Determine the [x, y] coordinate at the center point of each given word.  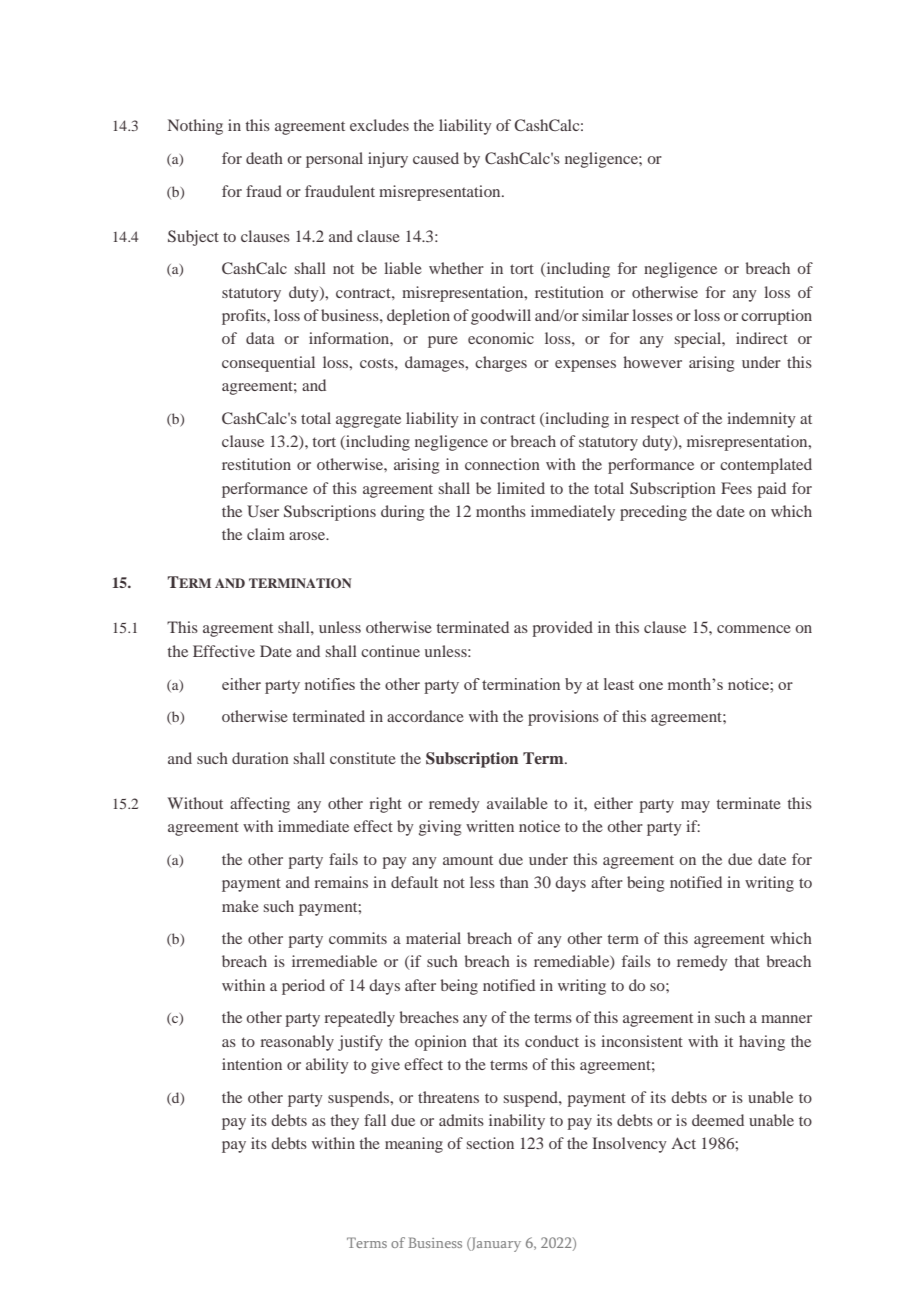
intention [252, 1064]
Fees [736, 488]
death [264, 158]
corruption [776, 317]
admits [461, 1120]
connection [502, 464]
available [517, 803]
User [263, 511]
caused [436, 158]
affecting [260, 805]
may [695, 807]
